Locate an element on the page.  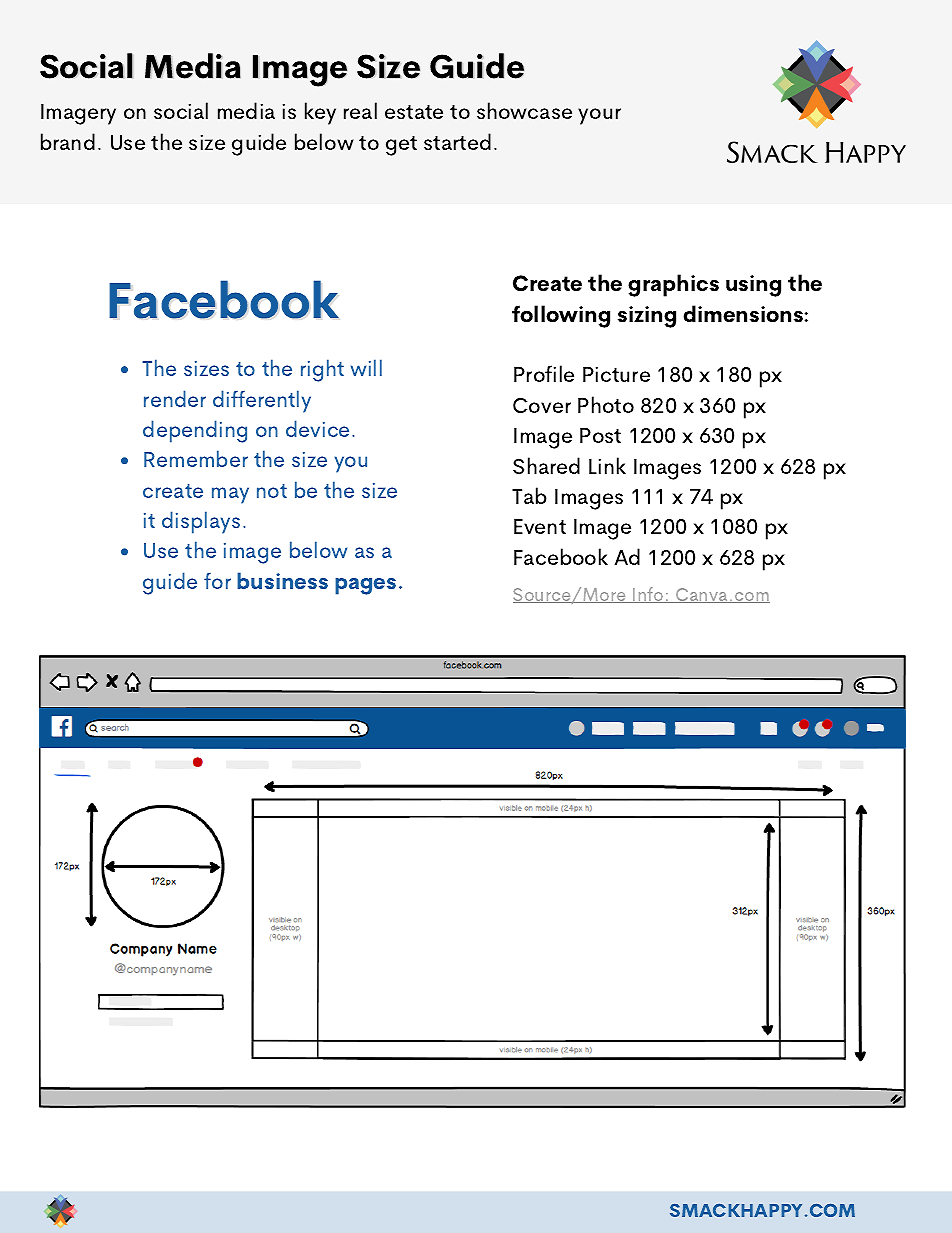
Picture is located at coordinates (616, 374).
